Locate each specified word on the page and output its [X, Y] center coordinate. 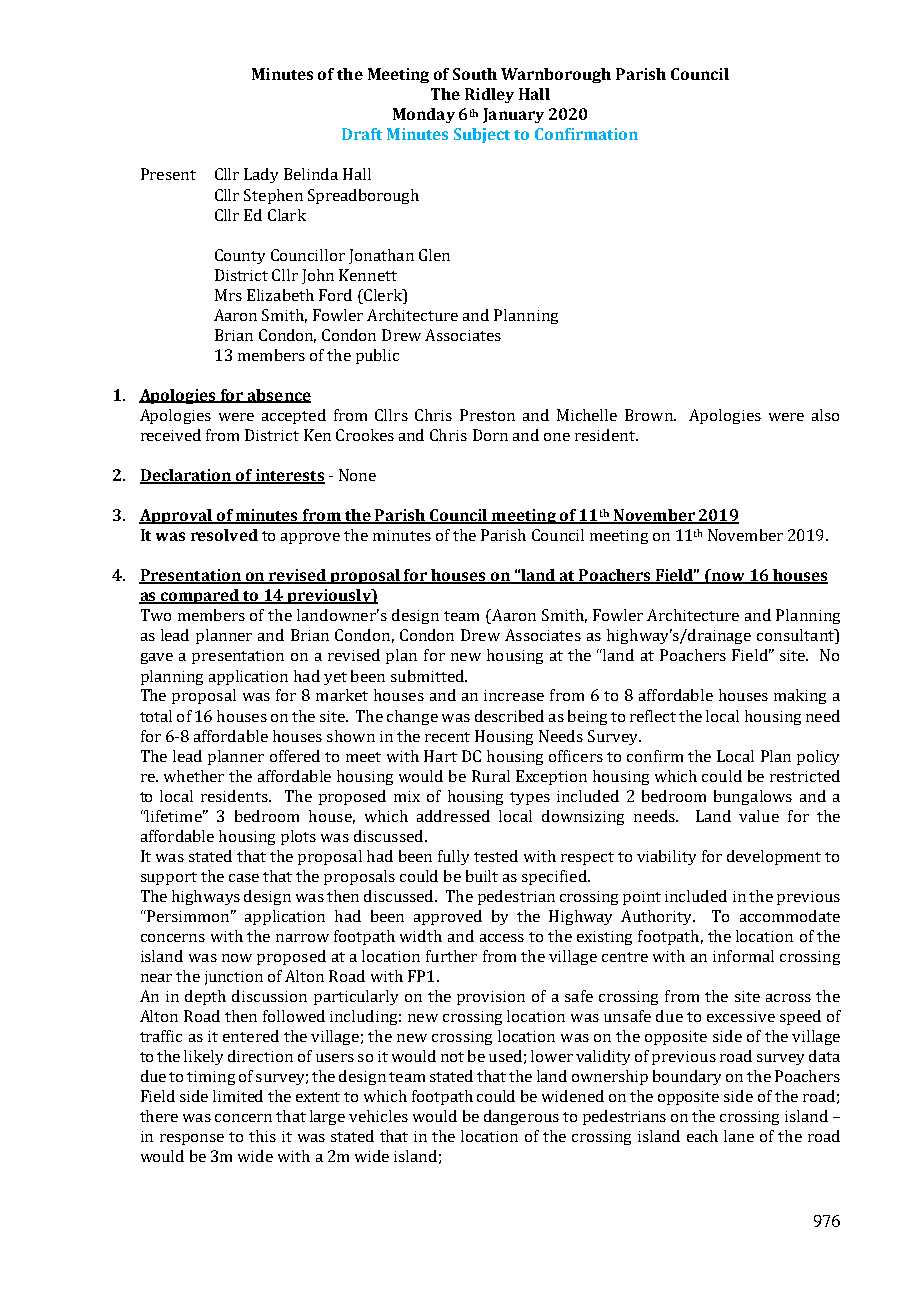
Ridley [489, 95]
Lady [261, 175]
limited [238, 1096]
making [800, 696]
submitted [428, 676]
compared [200, 596]
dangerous [521, 1117]
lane [739, 1136]
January [513, 115]
